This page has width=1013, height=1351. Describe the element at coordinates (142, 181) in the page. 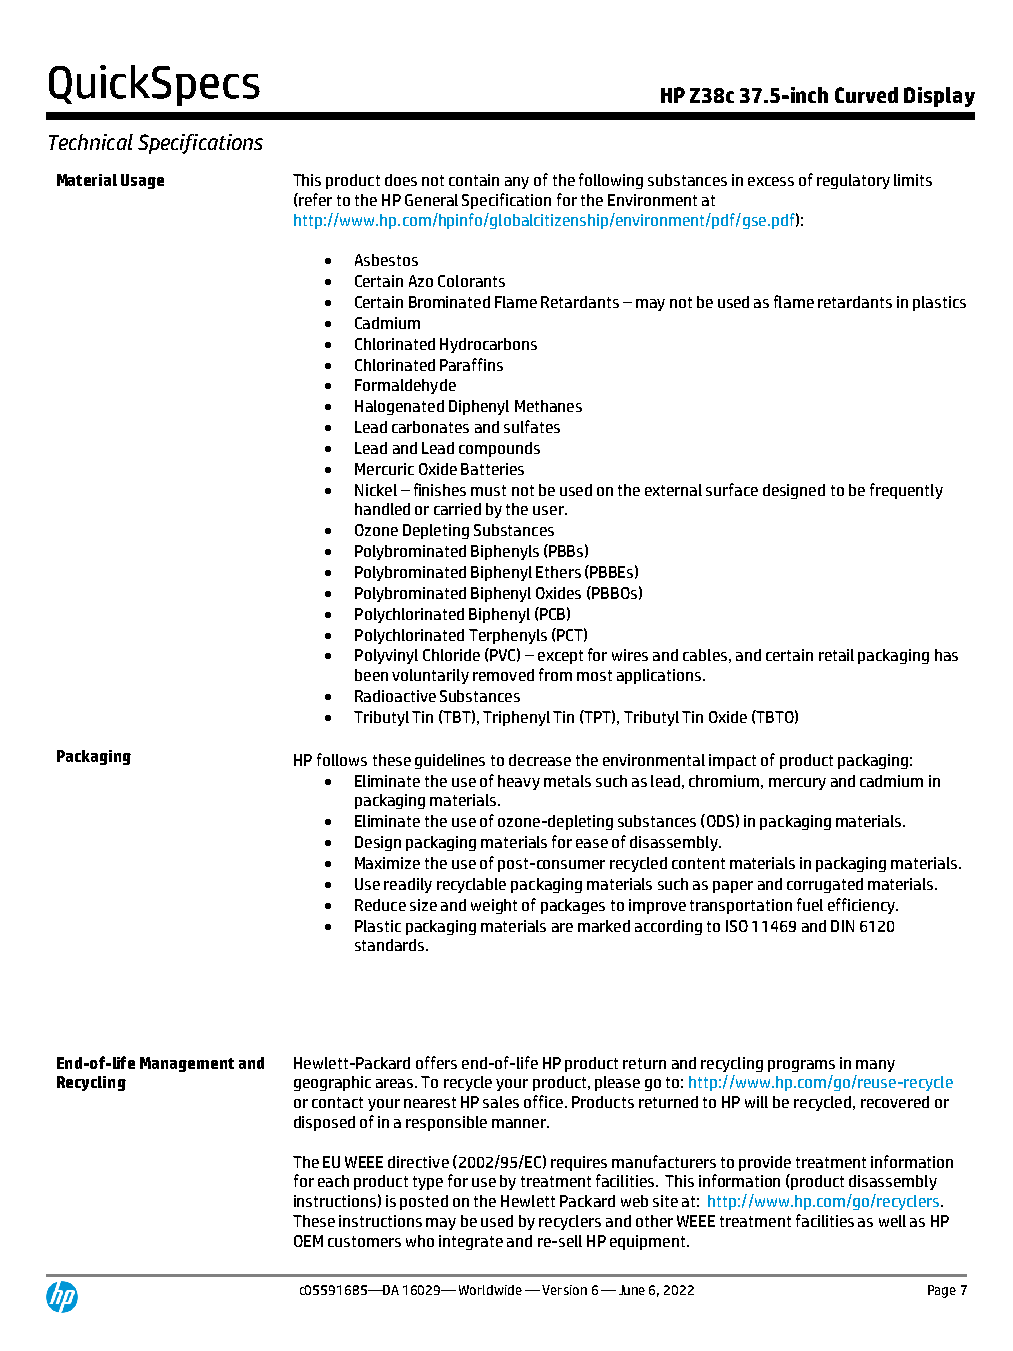

I see `Usage` at that location.
